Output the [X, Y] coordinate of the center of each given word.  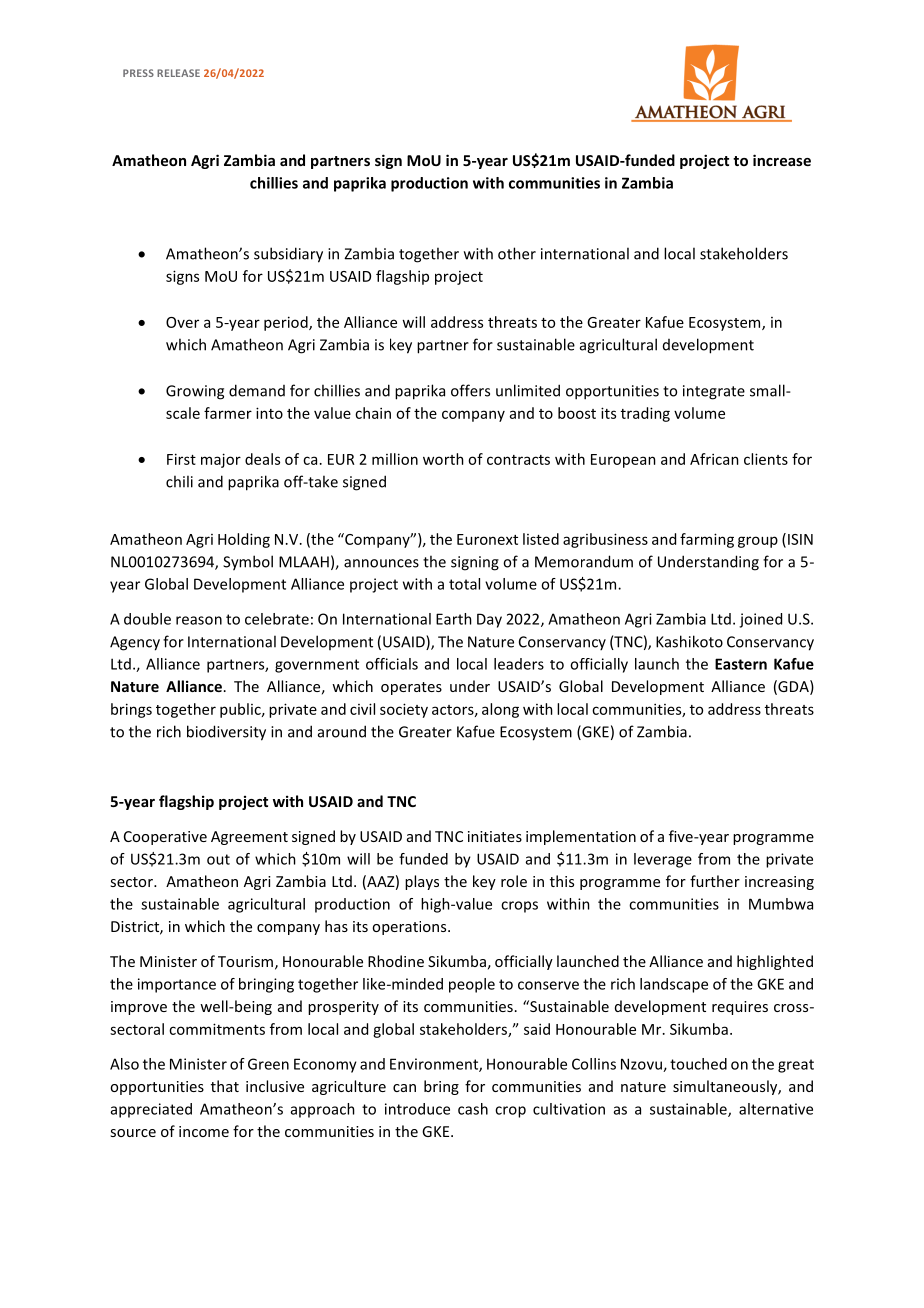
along [500, 710]
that [225, 1086]
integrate [714, 392]
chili [179, 481]
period [287, 323]
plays [422, 882]
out [218, 859]
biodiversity [226, 733]
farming [707, 540]
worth [443, 459]
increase [782, 160]
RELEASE [178, 73]
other [517, 253]
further [715, 881]
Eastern [741, 664]
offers [470, 390]
